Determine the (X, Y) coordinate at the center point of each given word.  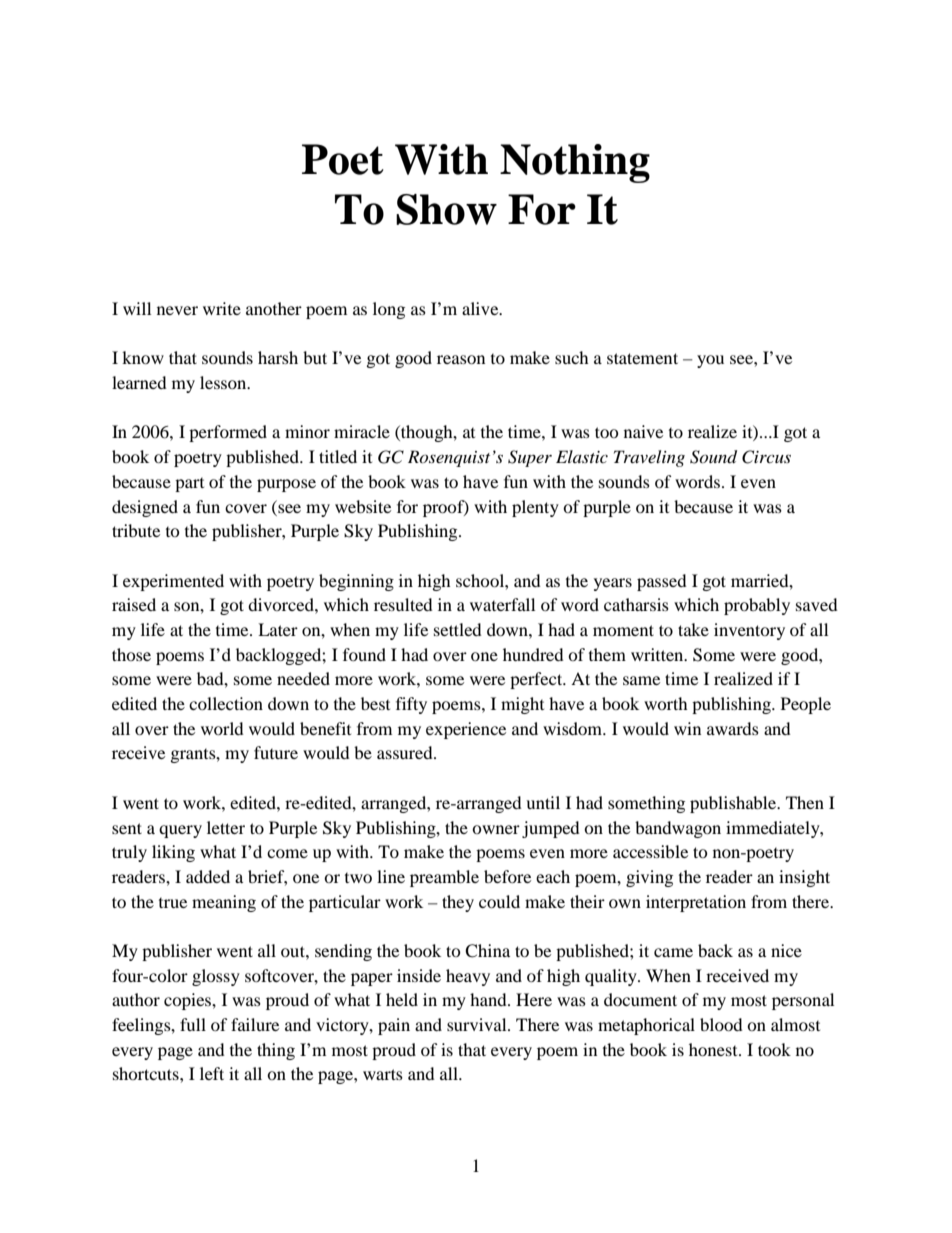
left (212, 1073)
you (710, 361)
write (222, 308)
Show (446, 209)
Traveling (649, 458)
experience (466, 730)
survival (478, 1024)
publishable (734, 804)
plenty (535, 508)
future (276, 752)
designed (145, 508)
